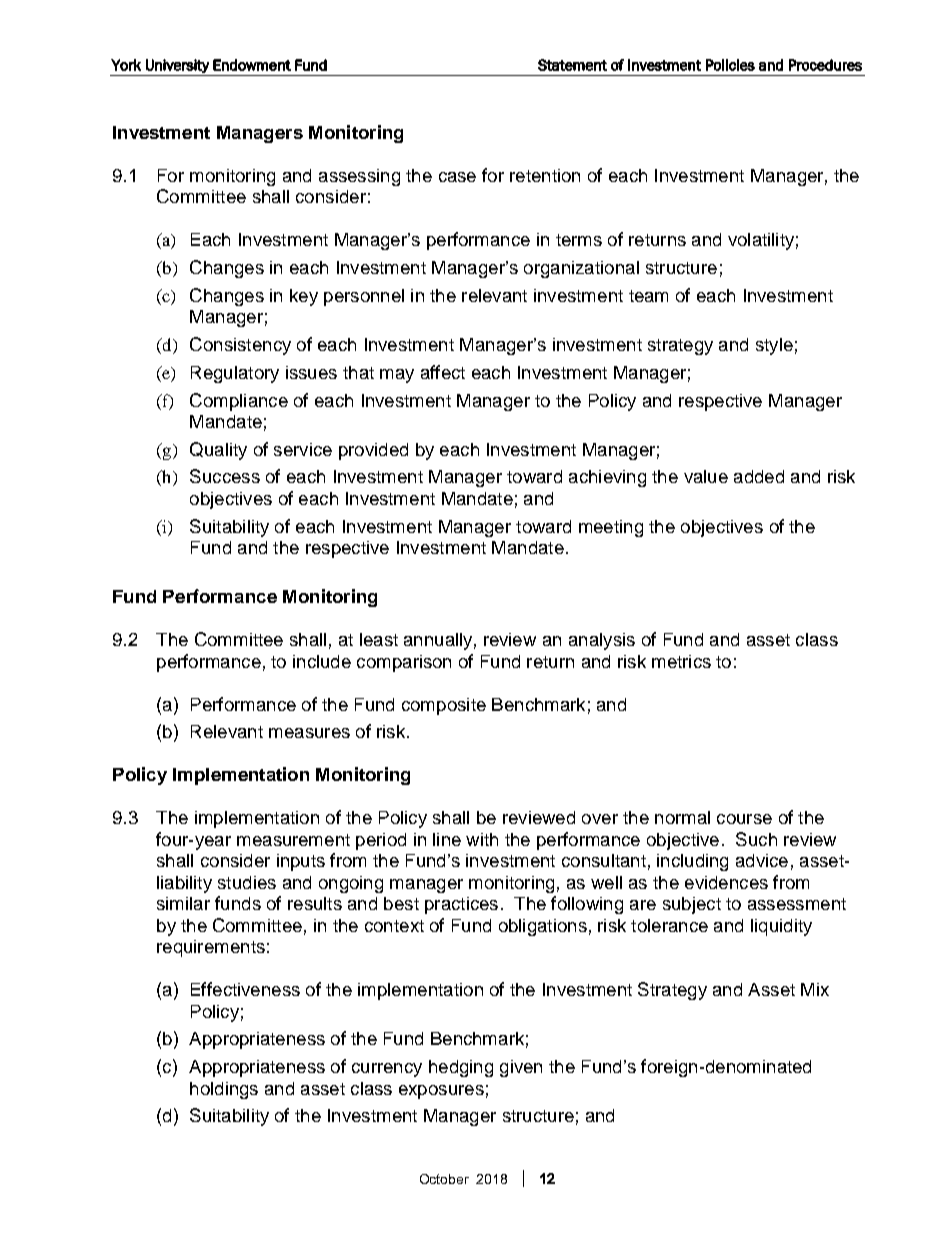 The height and width of the screenshot is (1233, 952). Describe the element at coordinates (177, 66) in the screenshot. I see `University` at that location.
